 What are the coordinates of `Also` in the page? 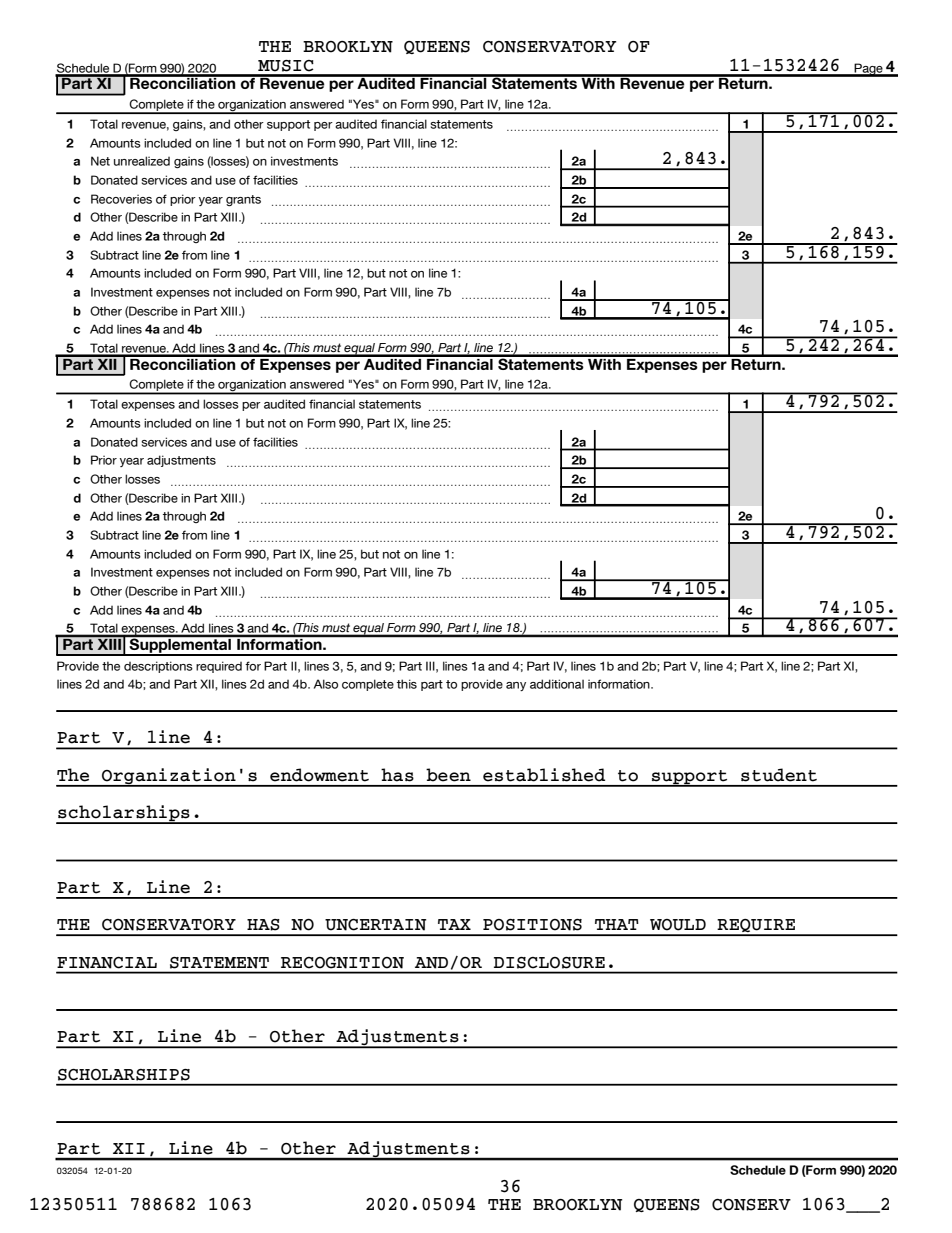 It's located at (326, 684).
